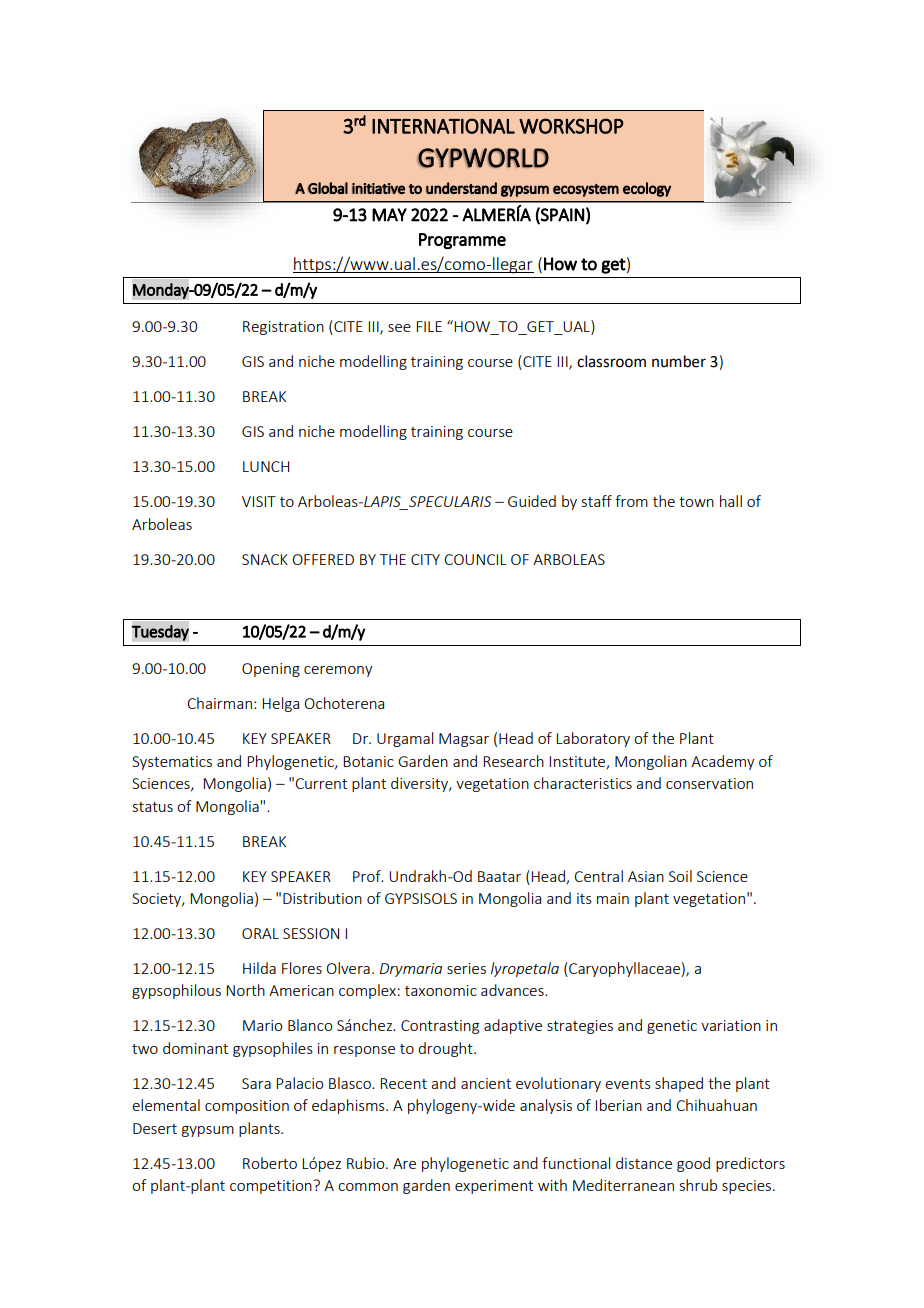 Image resolution: width=924 pixels, height=1308 pixels. What do you see at coordinates (647, 189) in the screenshot?
I see `ecology` at bounding box center [647, 189].
